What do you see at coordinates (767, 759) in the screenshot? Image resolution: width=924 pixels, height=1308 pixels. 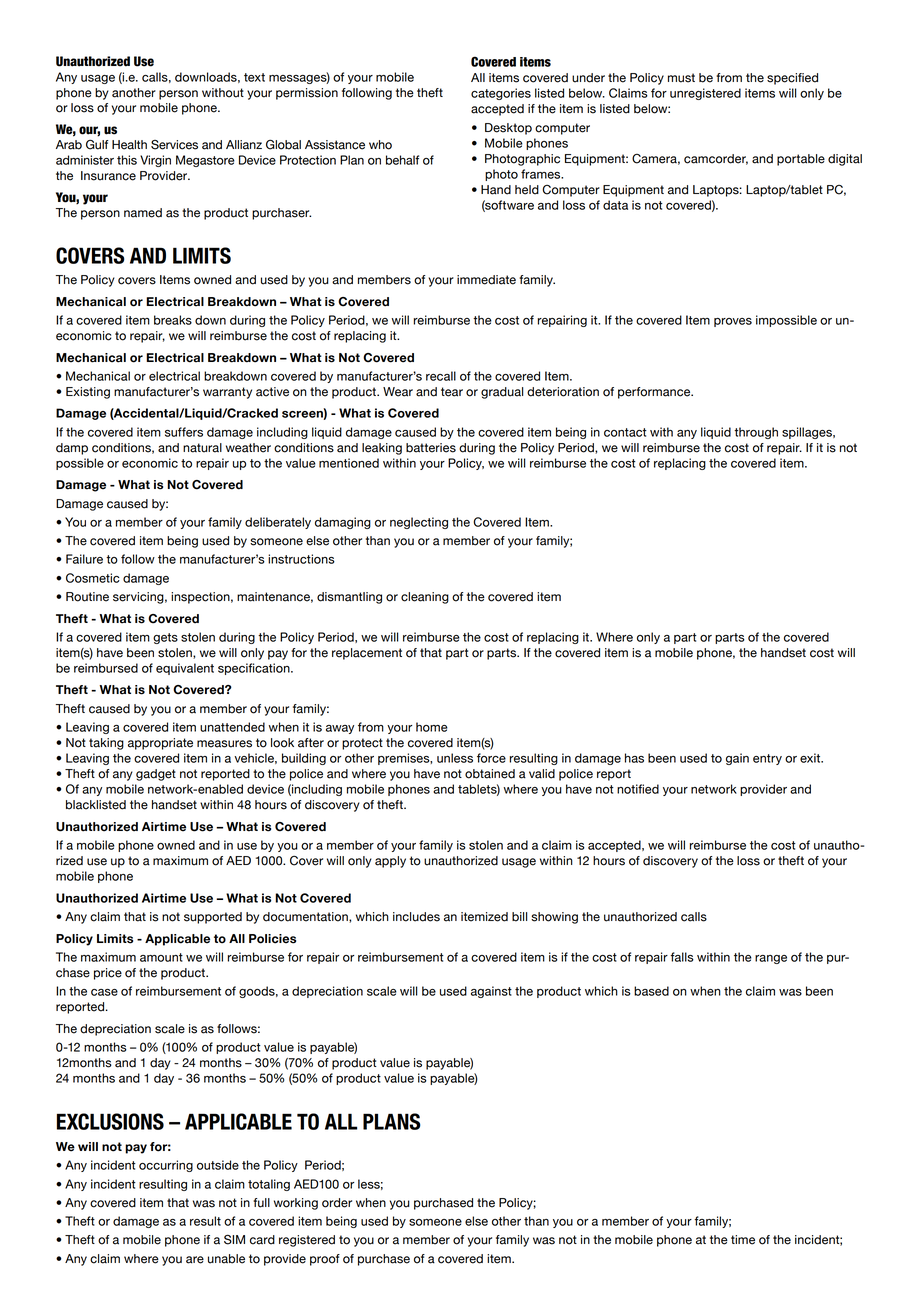 I see `entry` at bounding box center [767, 759].
